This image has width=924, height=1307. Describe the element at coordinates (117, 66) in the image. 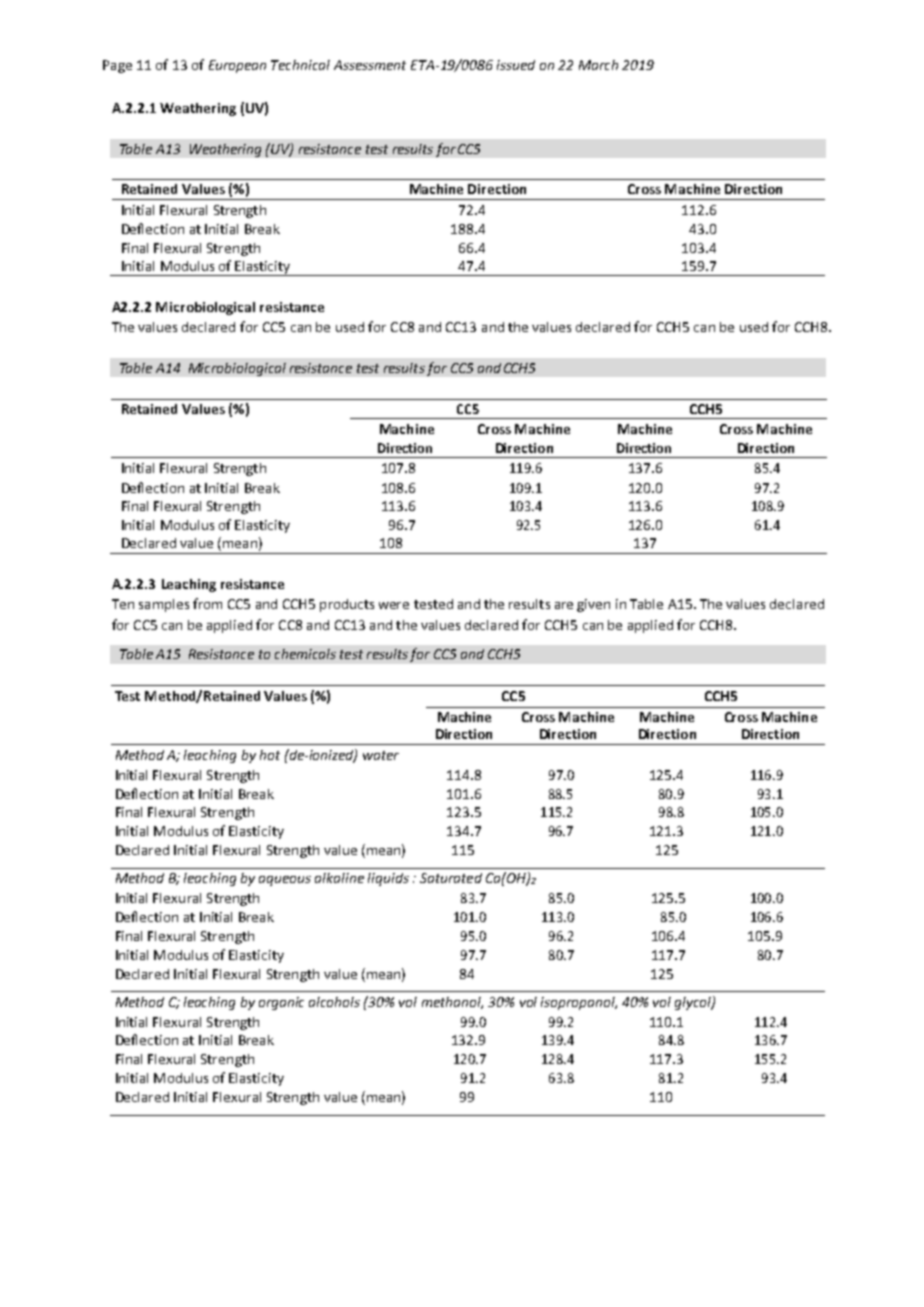

I see `Page` at that location.
